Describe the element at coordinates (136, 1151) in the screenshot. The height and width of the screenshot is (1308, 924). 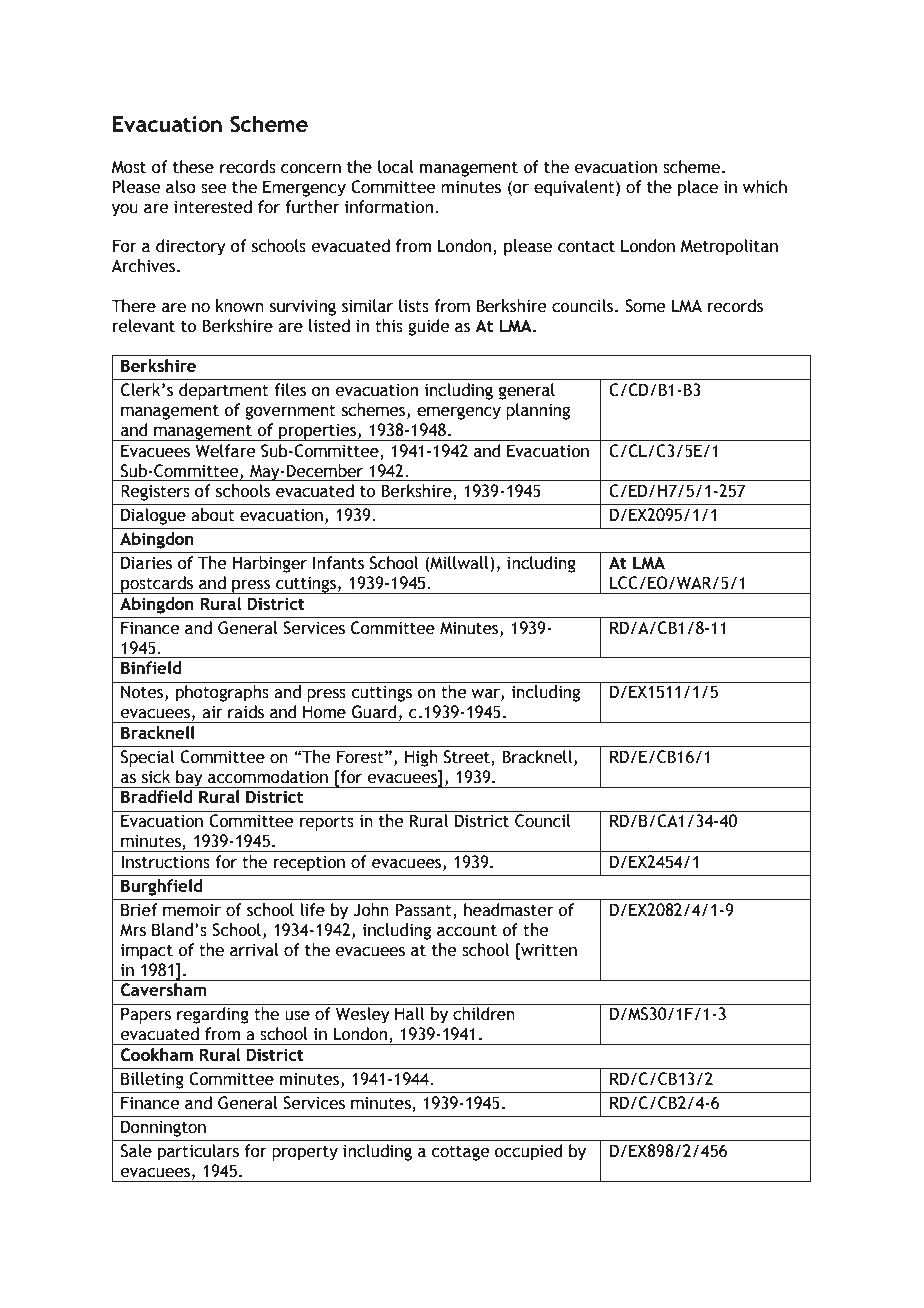
I see `Sale` at that location.
